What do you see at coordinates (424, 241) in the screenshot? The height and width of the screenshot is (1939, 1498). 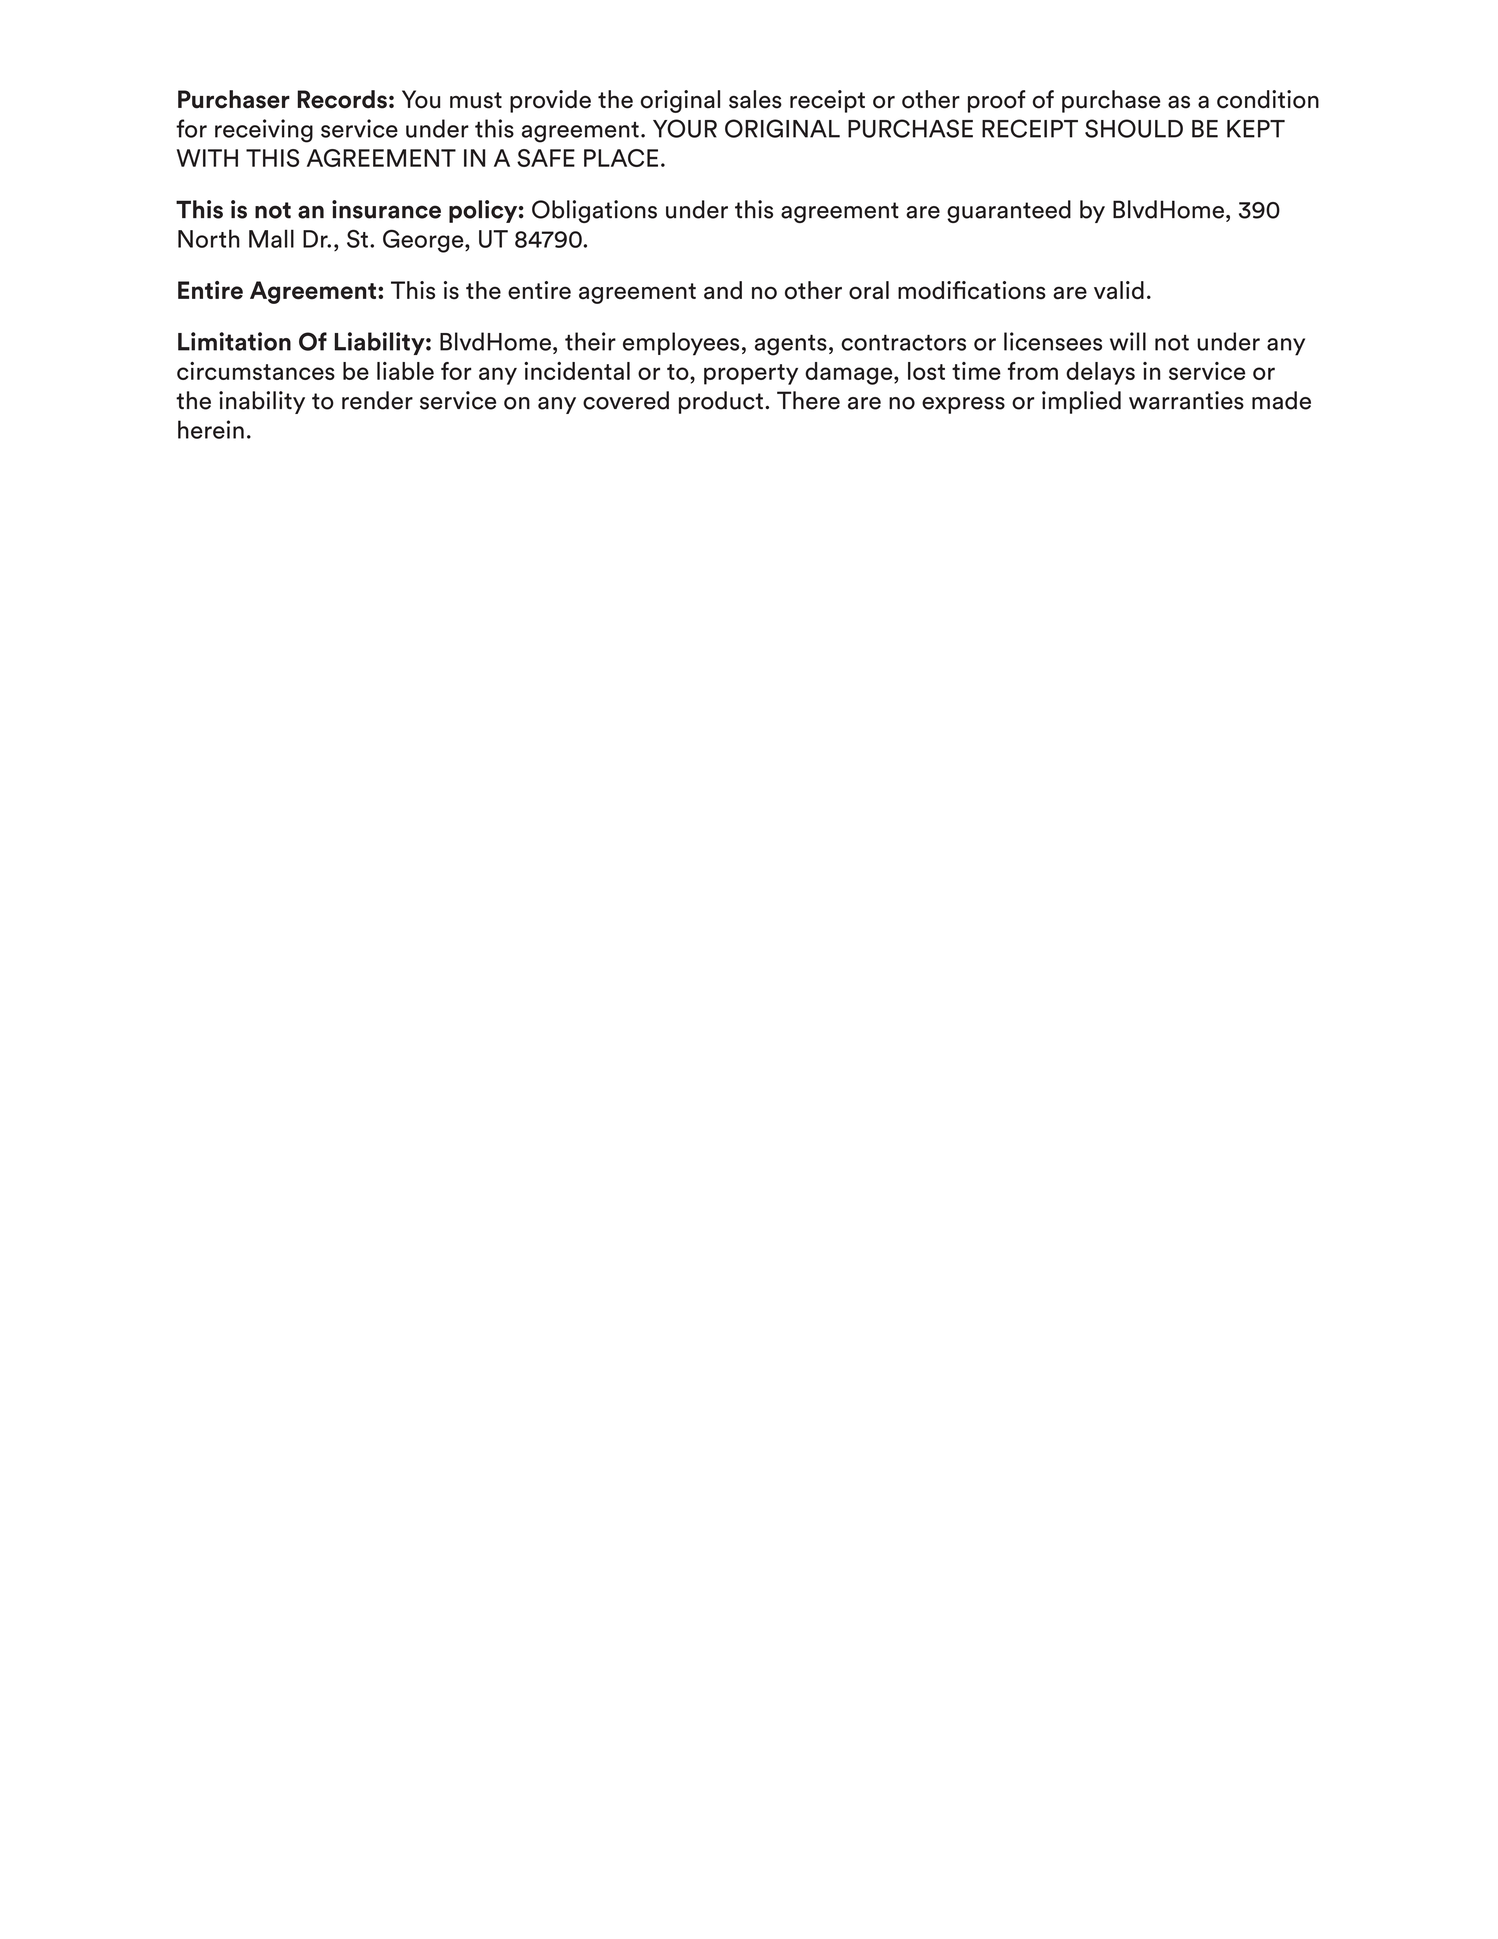 I see `George` at bounding box center [424, 241].
